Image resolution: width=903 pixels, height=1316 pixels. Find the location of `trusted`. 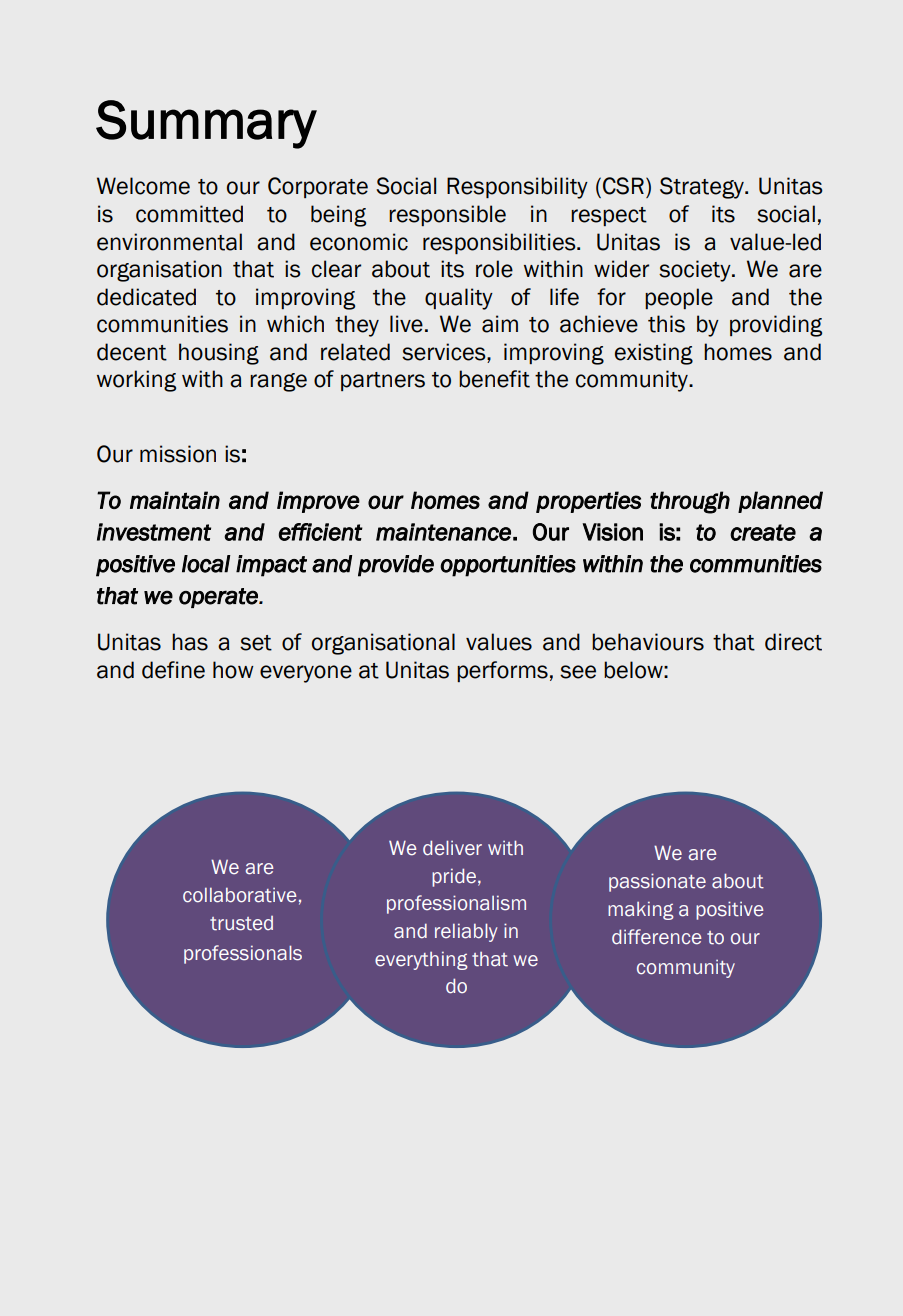

trusted is located at coordinates (241, 923).
